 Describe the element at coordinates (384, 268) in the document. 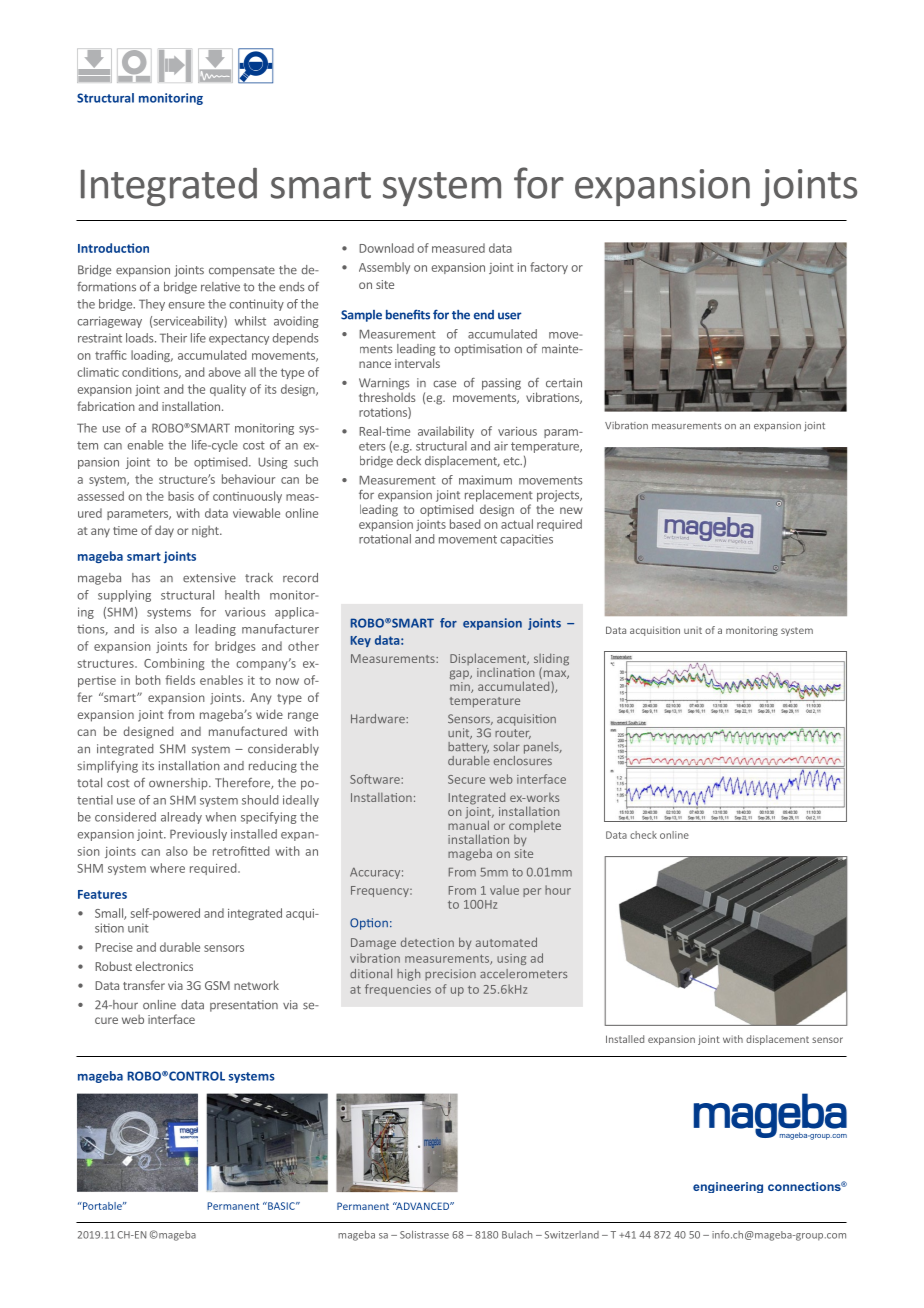

I see `Assembly` at that location.
